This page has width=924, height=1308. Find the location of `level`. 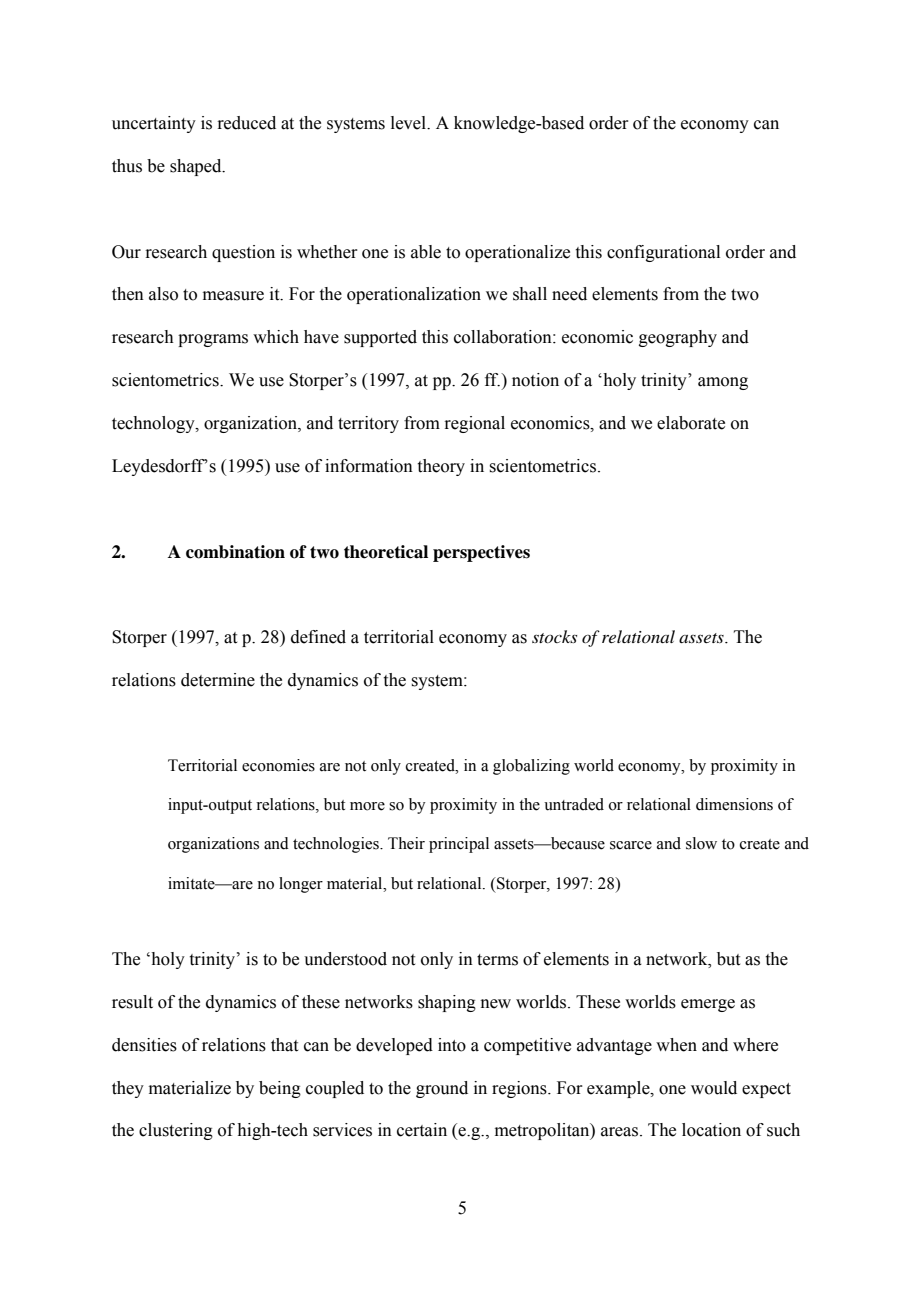

level is located at coordinates (409, 123).
